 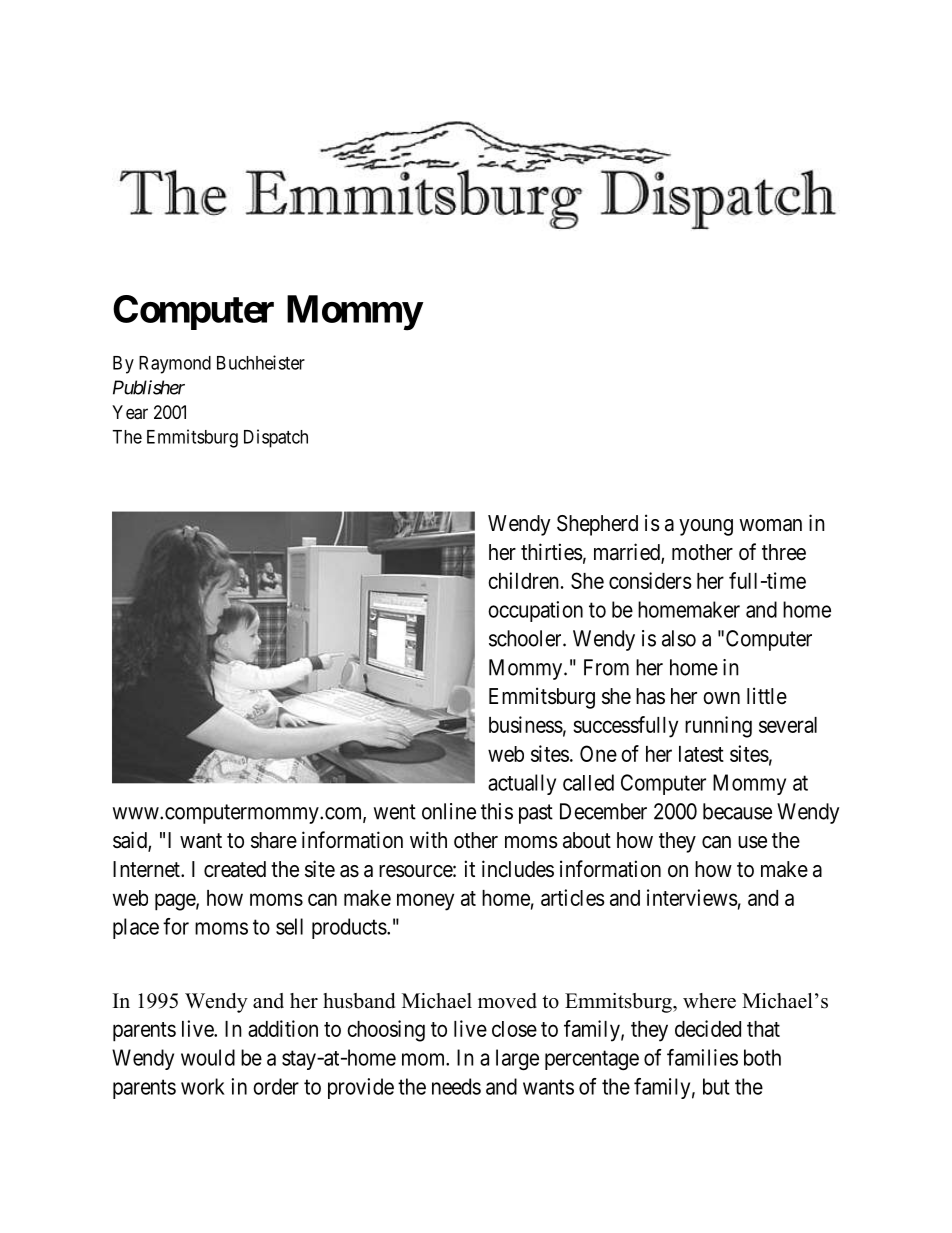 I want to click on young, so click(x=706, y=527).
